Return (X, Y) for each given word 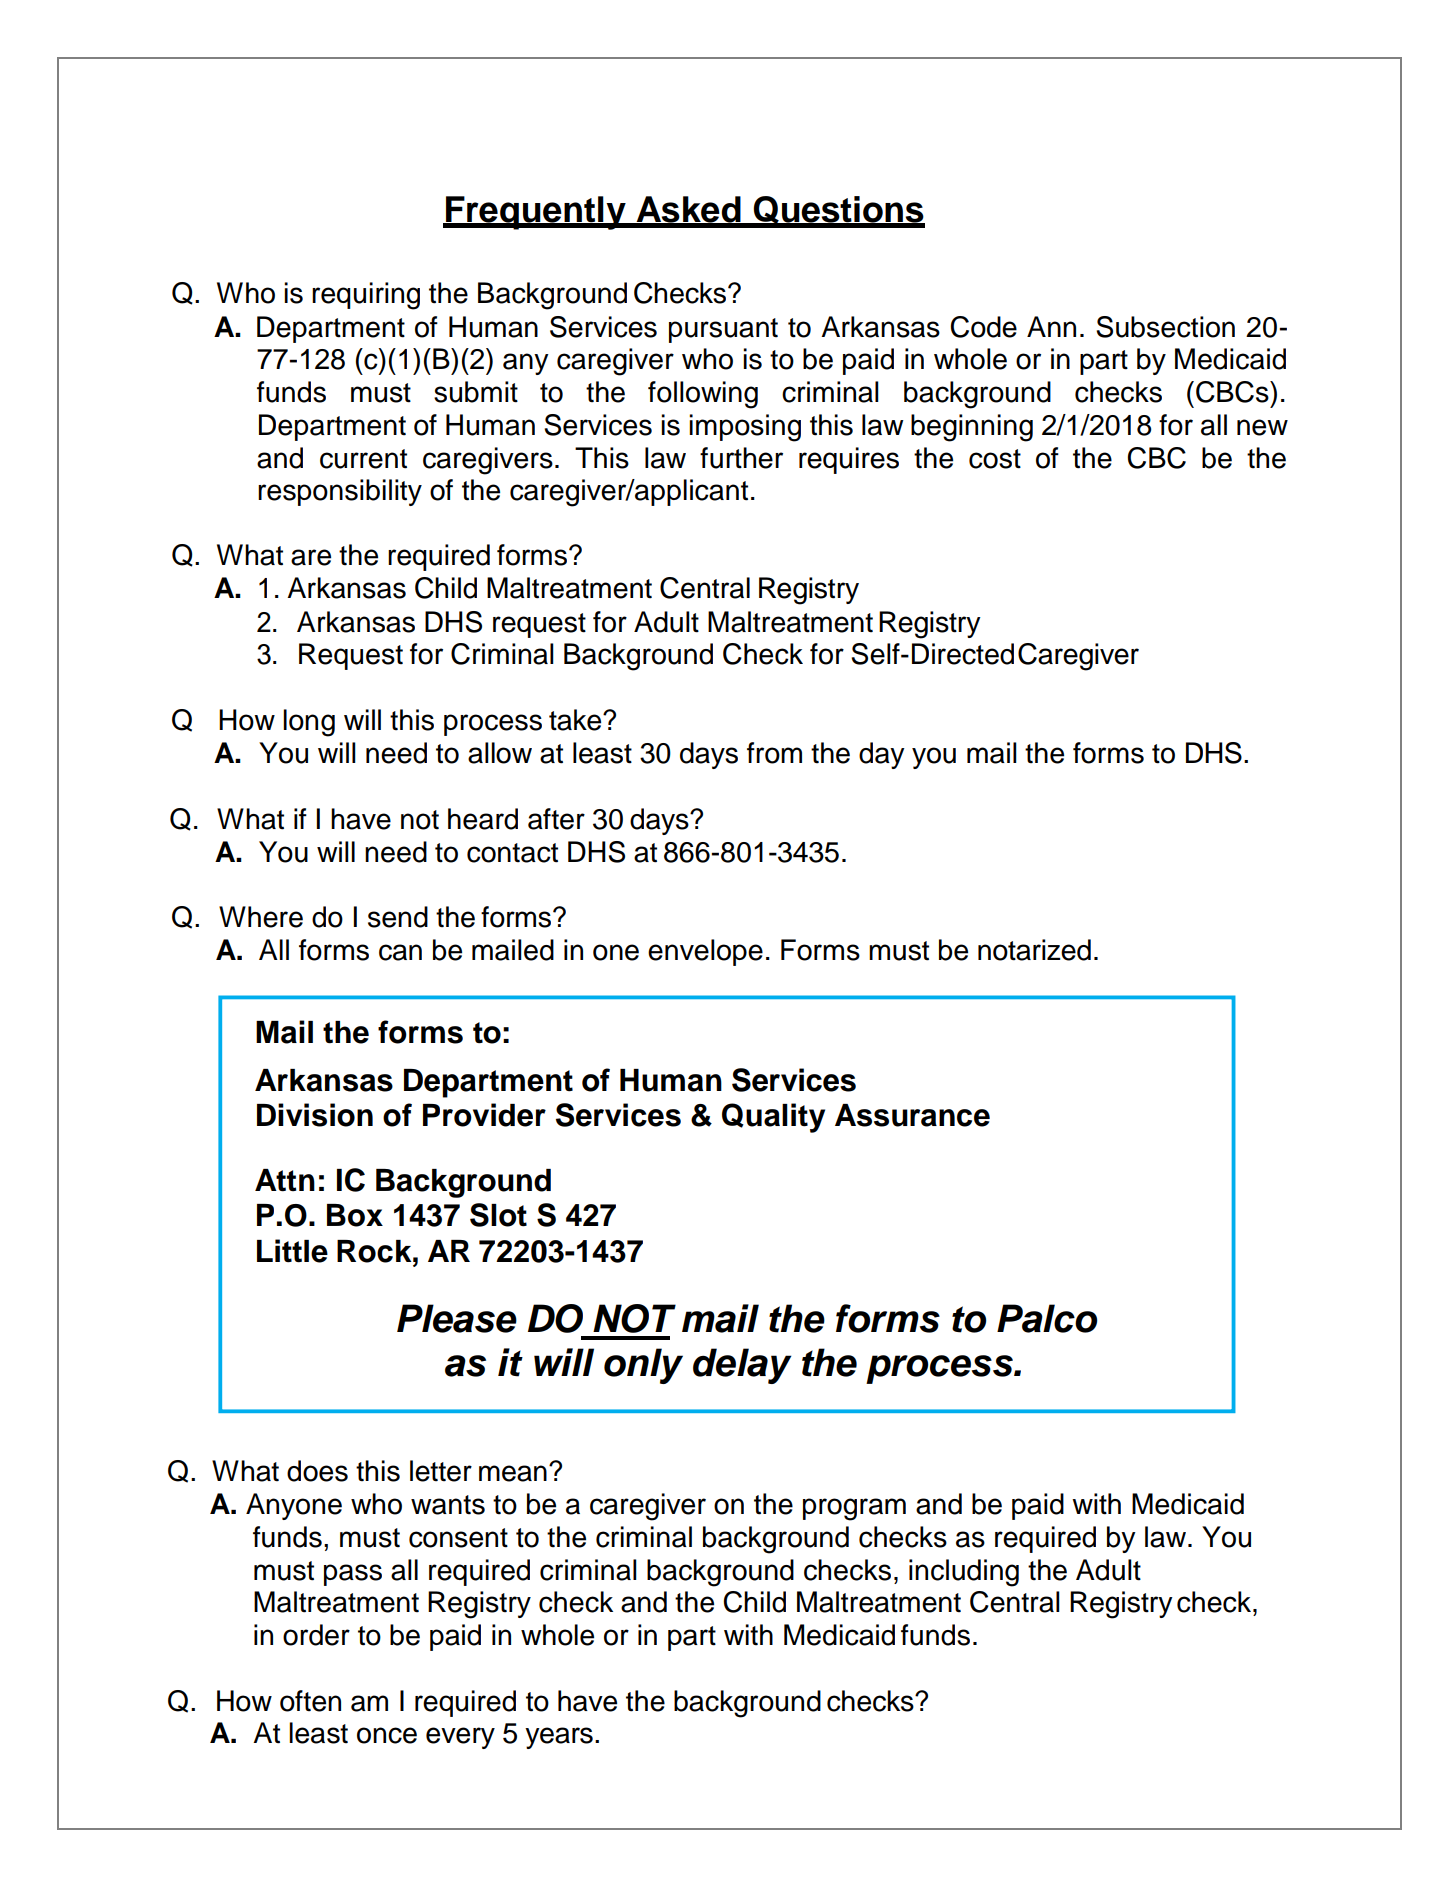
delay (742, 1366)
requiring (366, 296)
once (387, 1735)
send (398, 917)
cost (995, 459)
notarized (1034, 950)
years (559, 1738)
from (774, 753)
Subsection (1165, 327)
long (309, 723)
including (964, 1573)
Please (457, 1318)
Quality (773, 1118)
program (854, 1509)
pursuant (723, 330)
